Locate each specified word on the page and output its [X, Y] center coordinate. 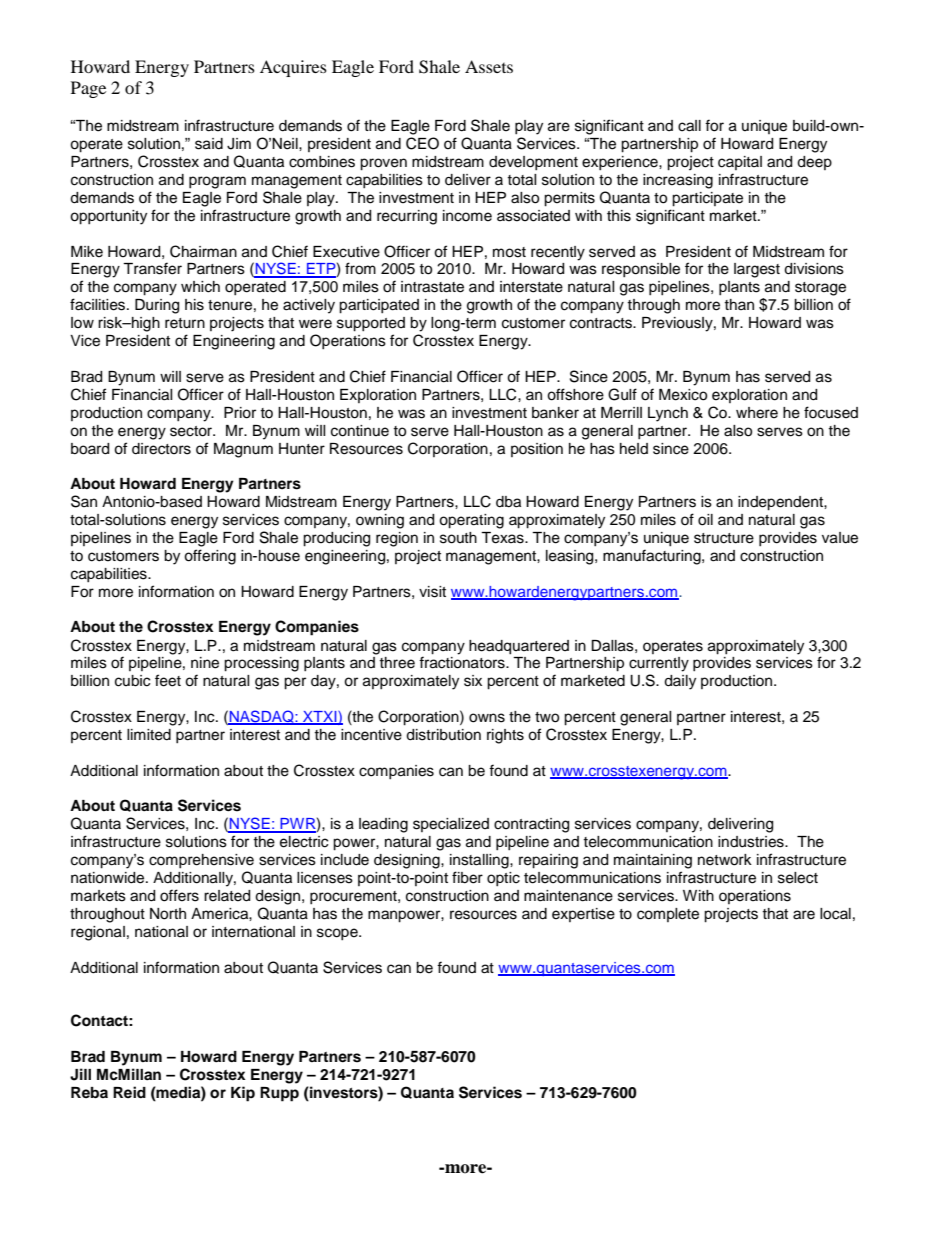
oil [705, 520]
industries [752, 842]
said [209, 144]
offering [210, 557]
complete [668, 915]
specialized [451, 825]
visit [432, 592]
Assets [489, 66]
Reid [129, 1092]
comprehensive [201, 861]
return [185, 323]
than [739, 304]
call [689, 126]
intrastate [432, 287]
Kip [243, 1094]
